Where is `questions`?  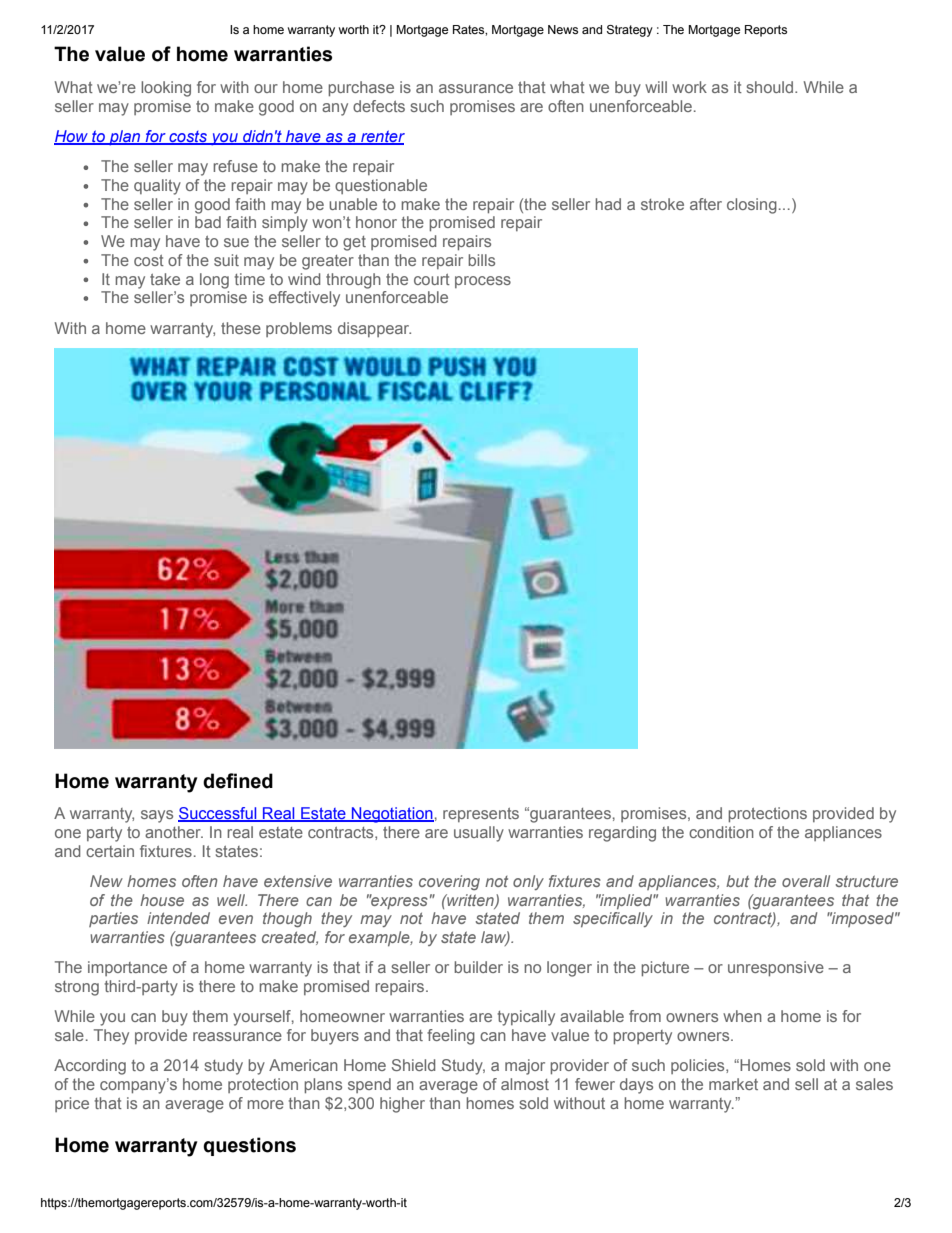 questions is located at coordinates (249, 1146).
